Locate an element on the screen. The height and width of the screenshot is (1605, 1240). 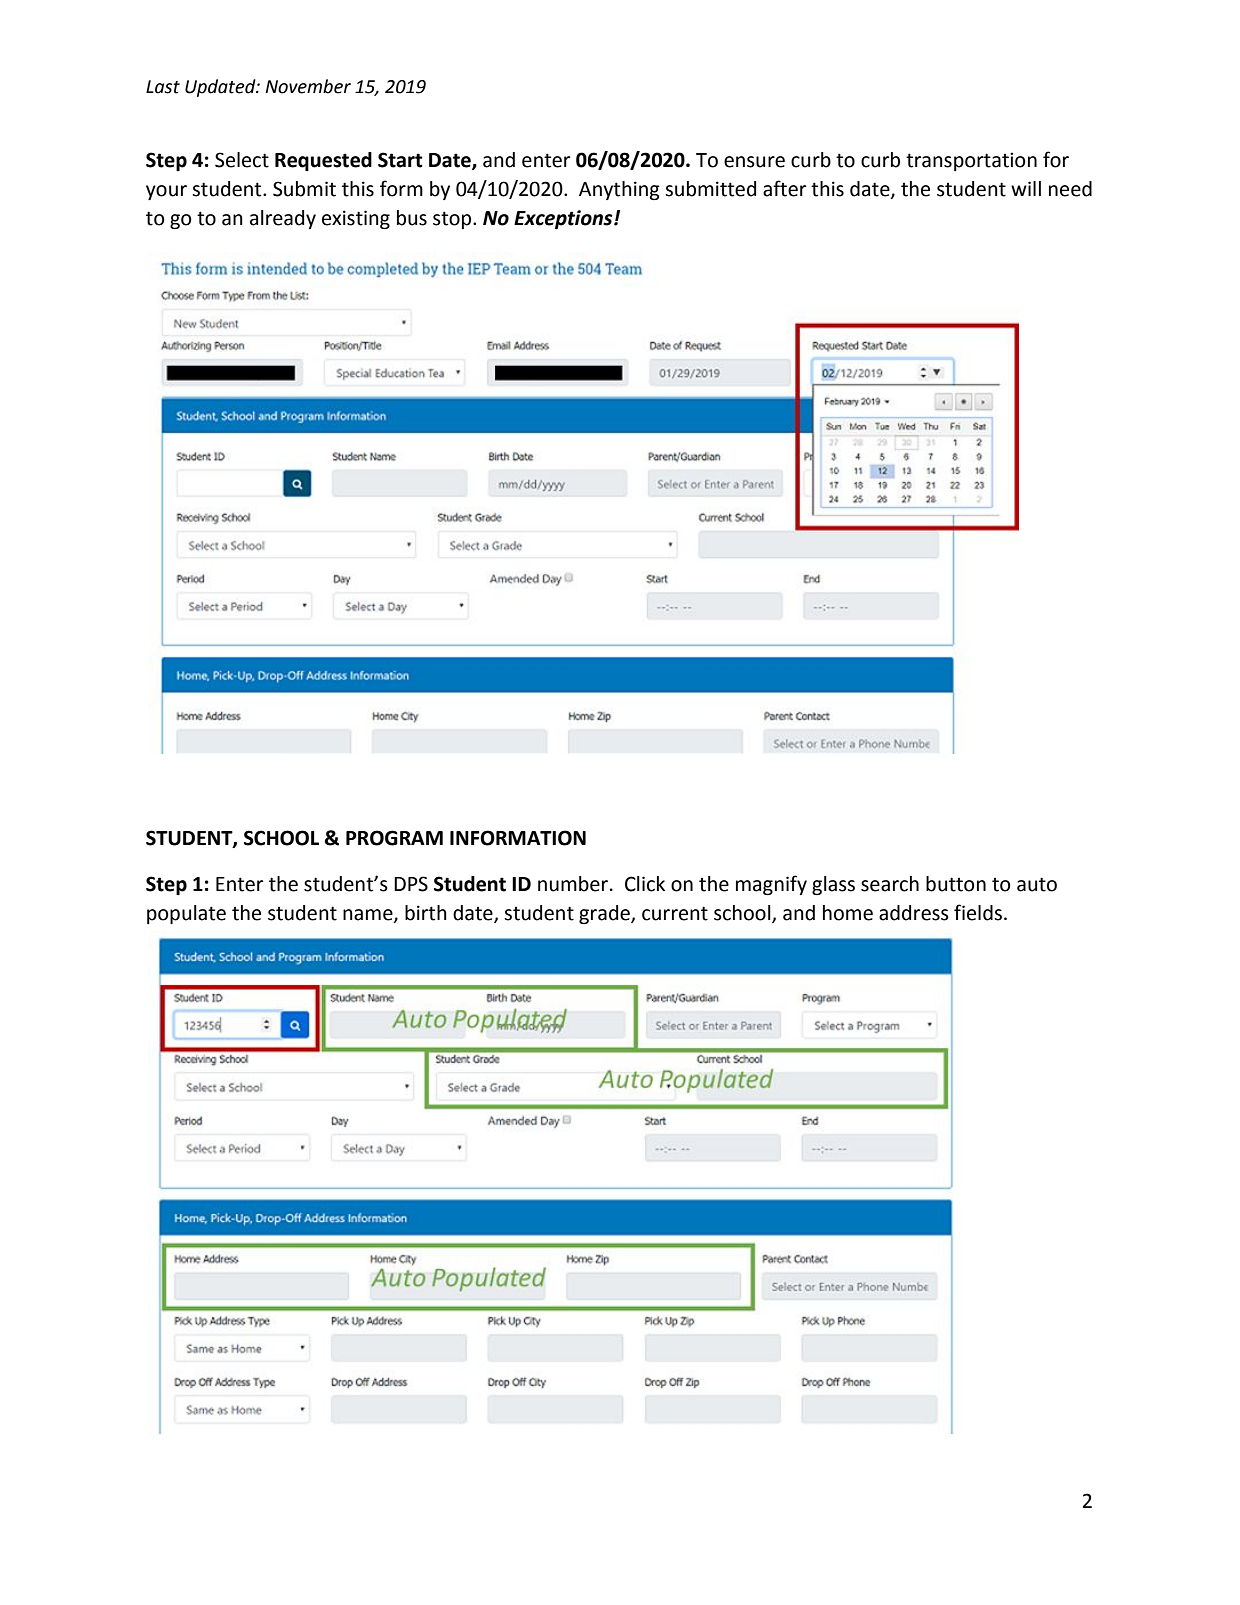
Anything is located at coordinates (619, 190).
